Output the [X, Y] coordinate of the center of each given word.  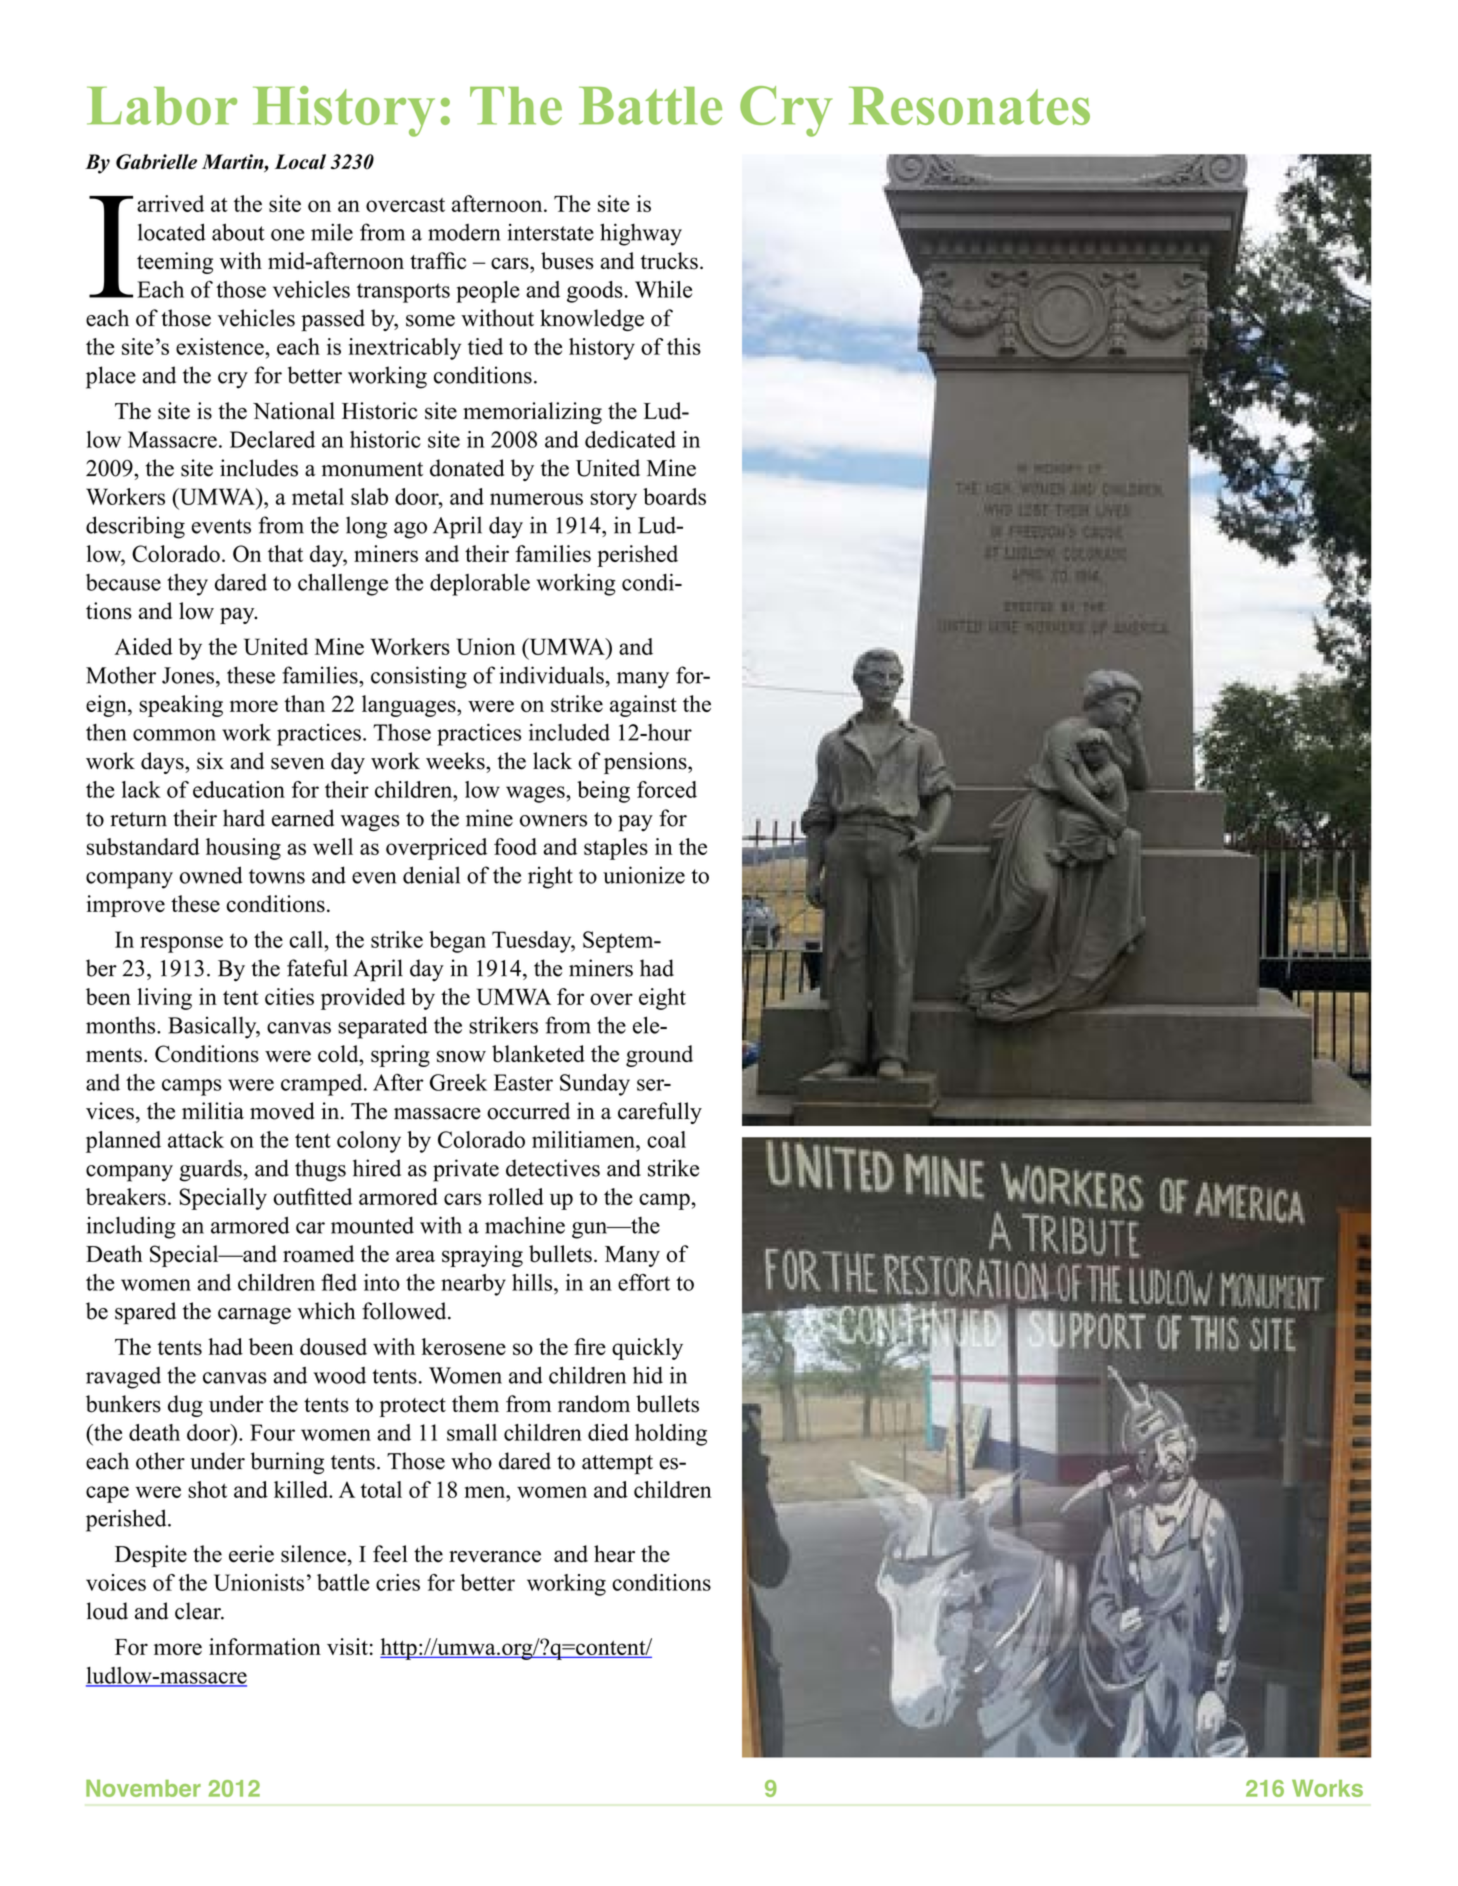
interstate [550, 232]
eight [662, 999]
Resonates [969, 105]
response [181, 944]
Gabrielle [156, 162]
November [143, 1788]
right [550, 877]
